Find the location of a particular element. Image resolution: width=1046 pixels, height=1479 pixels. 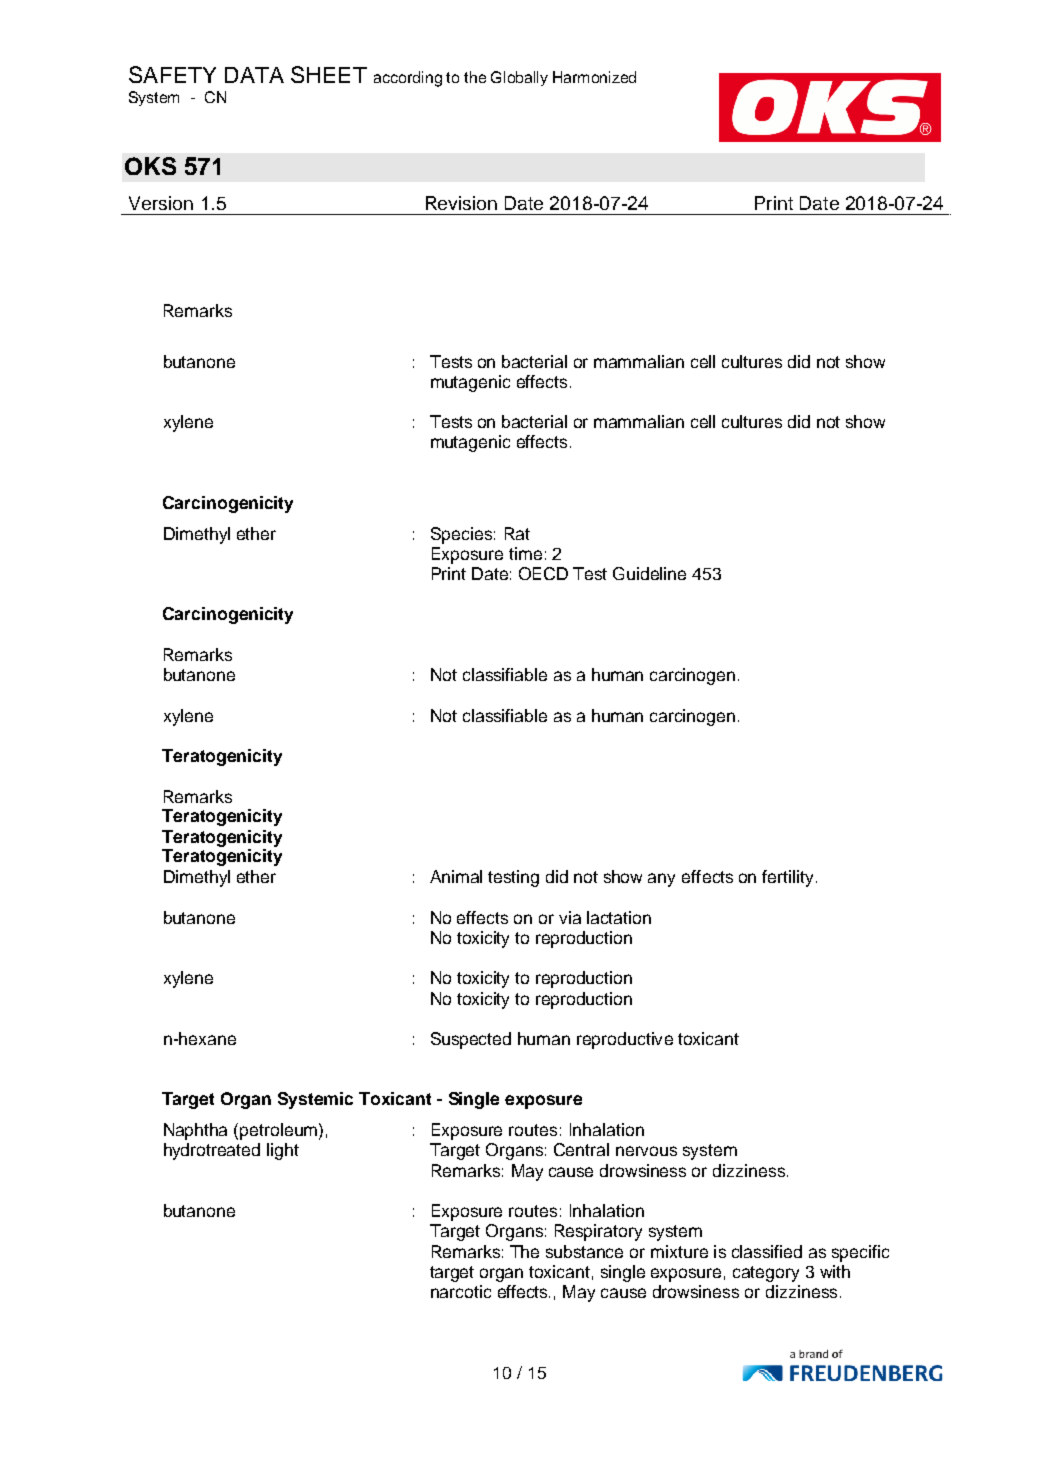

Version is located at coordinates (161, 203).
